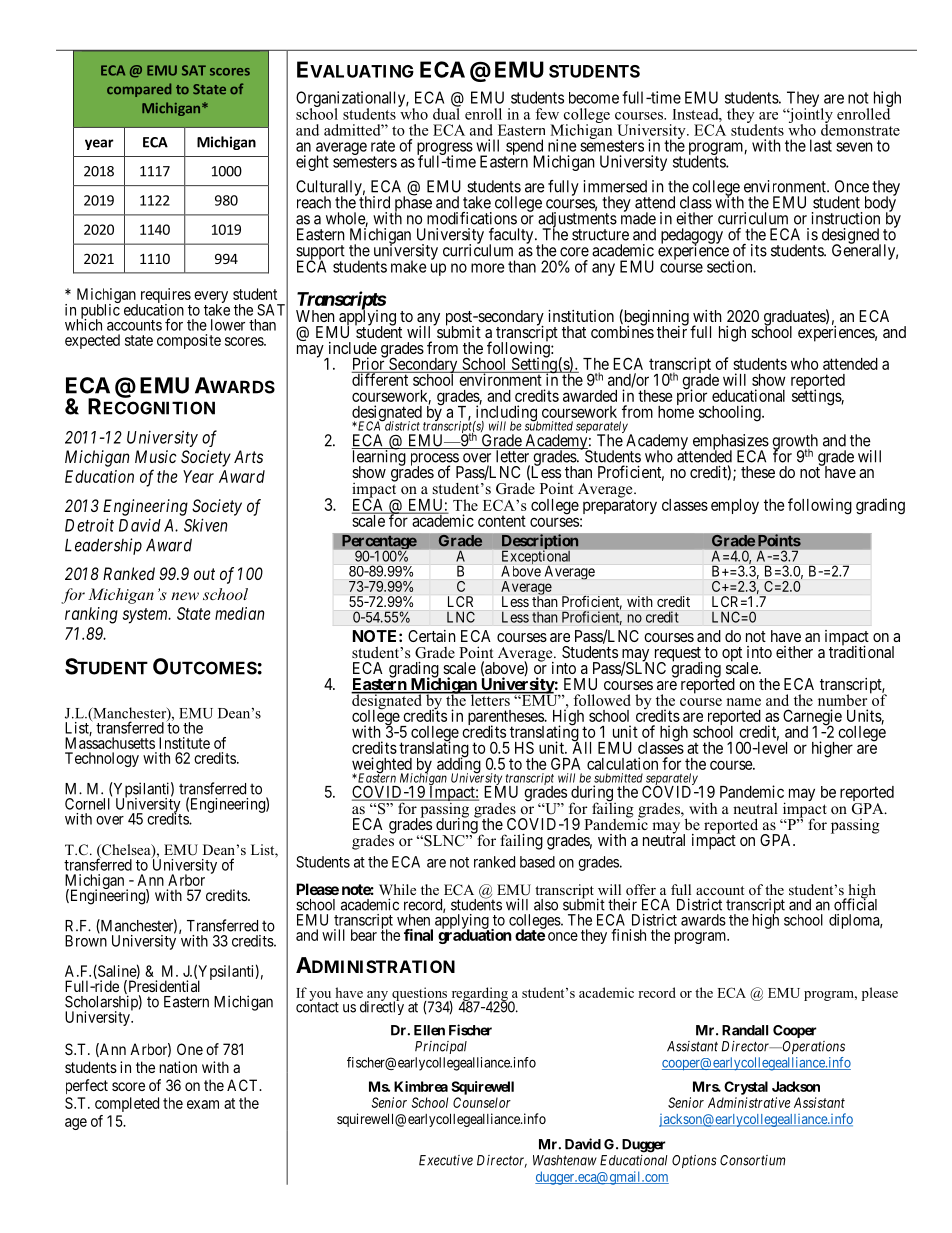  What do you see at coordinates (855, 904) in the image?
I see `official` at bounding box center [855, 904].
